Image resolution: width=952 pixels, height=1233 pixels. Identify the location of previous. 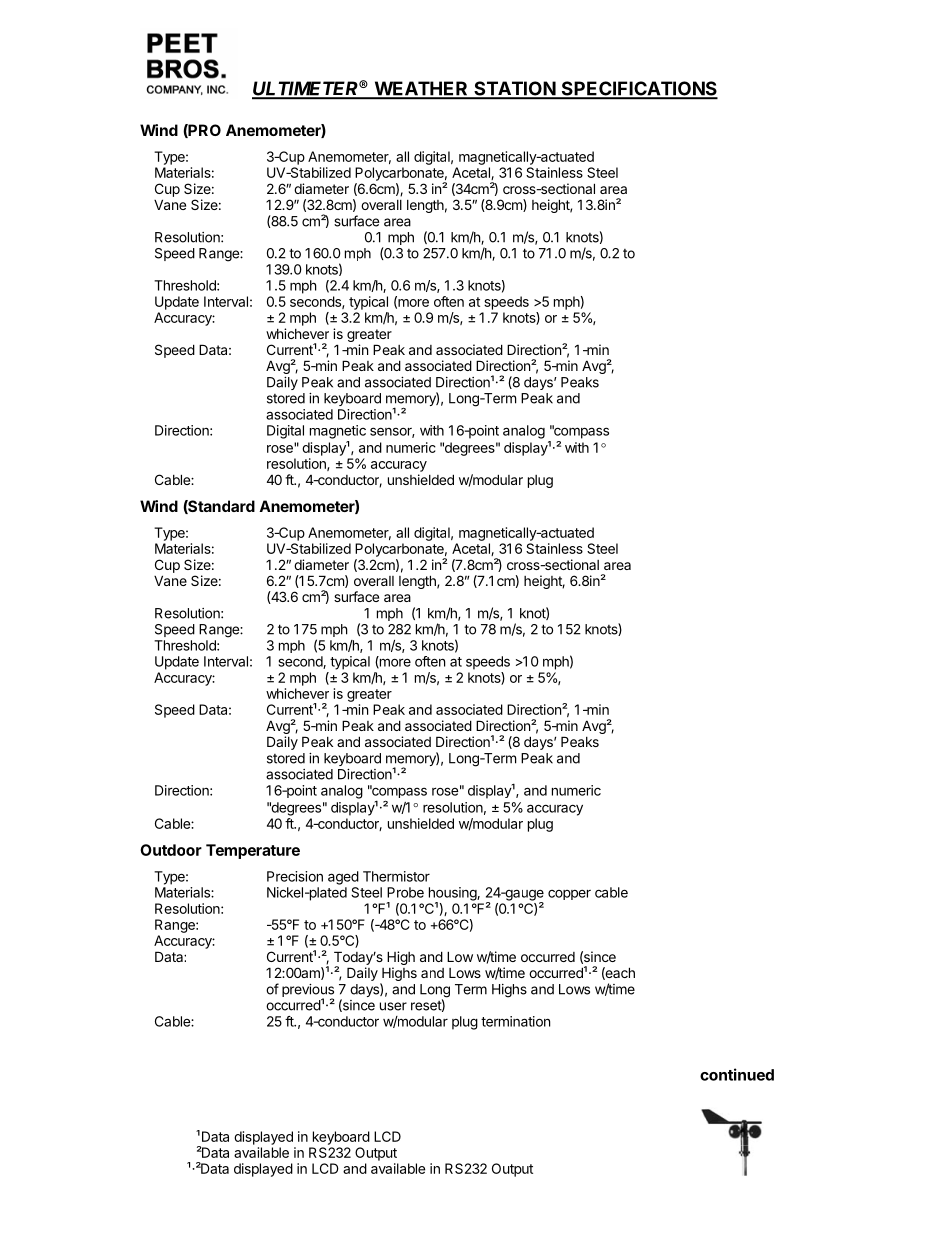
(308, 992).
